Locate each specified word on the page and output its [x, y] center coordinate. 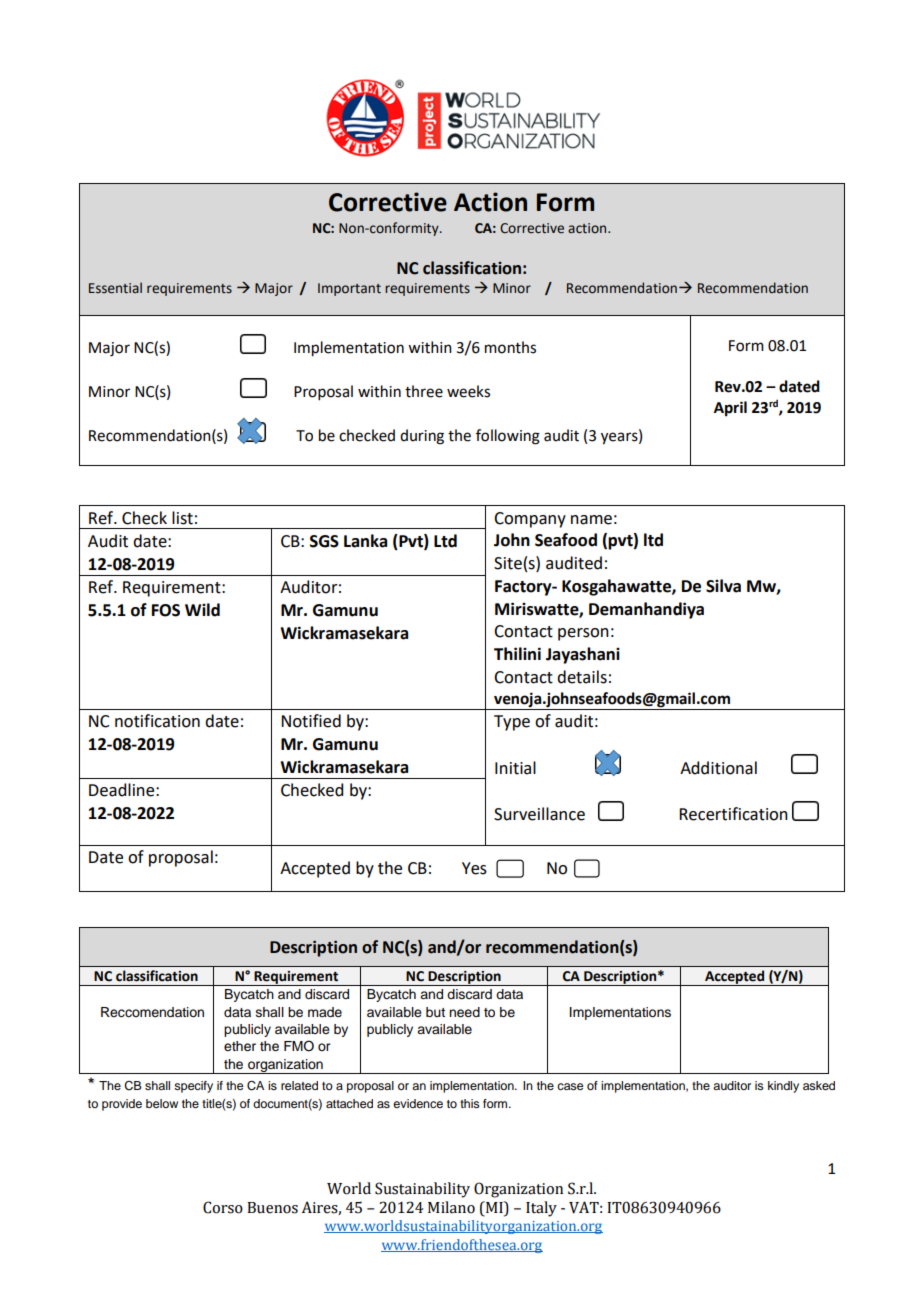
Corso [223, 1207]
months [510, 347]
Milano [451, 1207]
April [730, 409]
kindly [783, 1087]
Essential [115, 288]
